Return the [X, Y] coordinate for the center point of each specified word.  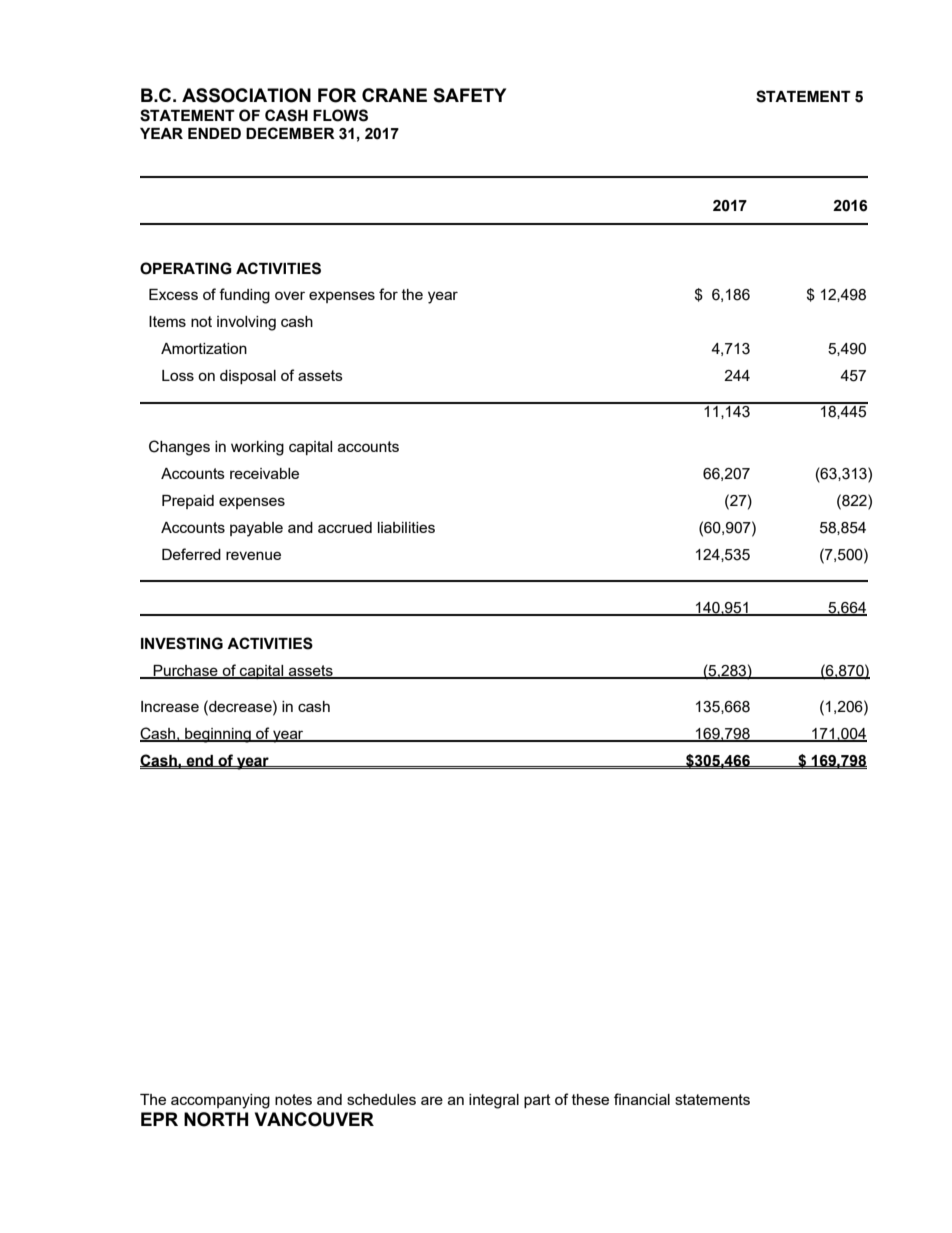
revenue [253, 555]
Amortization [204, 348]
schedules [381, 1099]
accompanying [220, 1101]
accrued [345, 527]
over [290, 295]
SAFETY [469, 95]
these [590, 1099]
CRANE [394, 95]
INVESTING [182, 643]
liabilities [406, 527]
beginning [218, 735]
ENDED [214, 133]
